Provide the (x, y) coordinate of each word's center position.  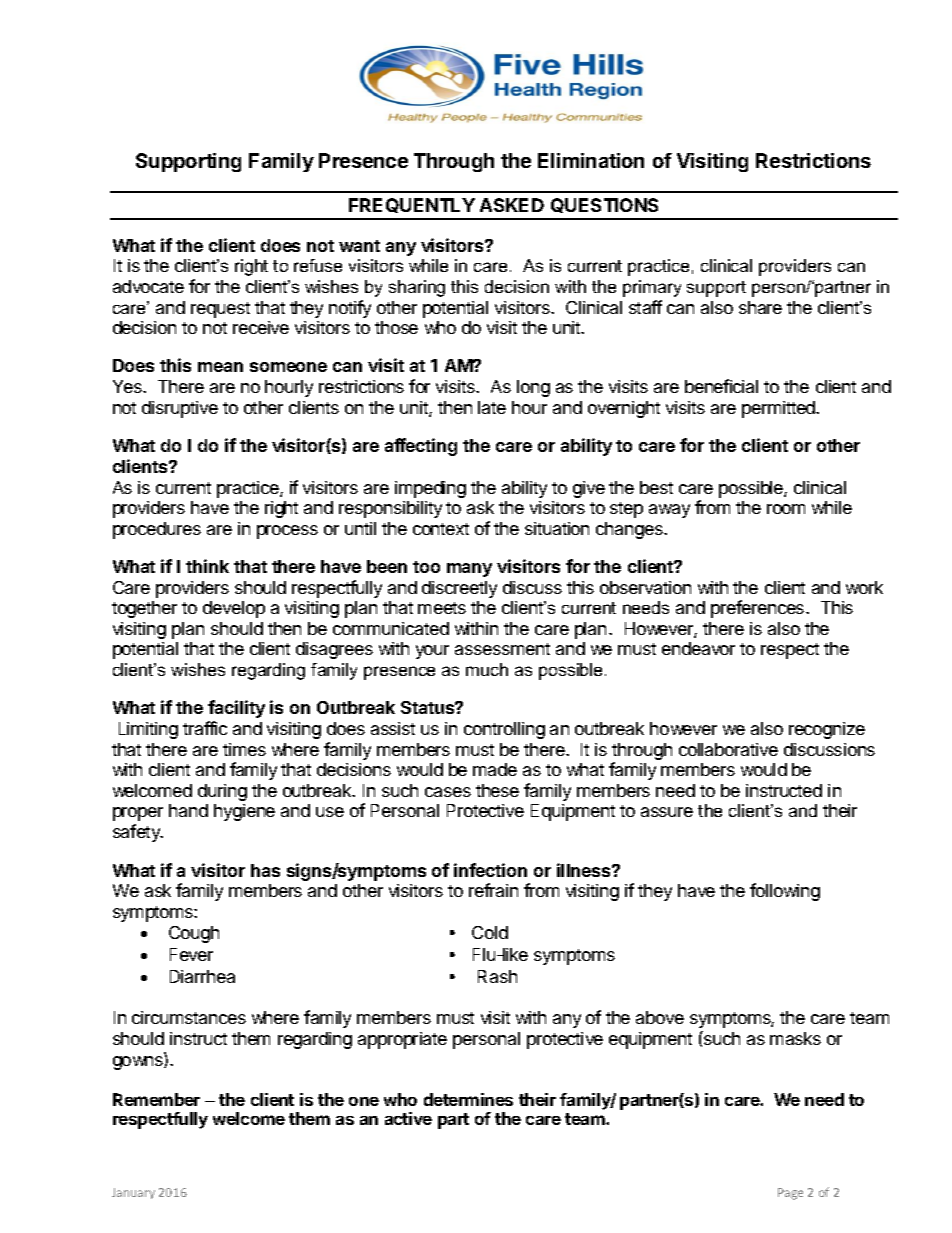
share (760, 307)
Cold (490, 932)
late (492, 407)
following (785, 892)
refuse (318, 265)
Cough (194, 934)
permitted (779, 409)
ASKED (512, 205)
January (133, 1193)
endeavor (698, 648)
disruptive (180, 409)
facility (236, 709)
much (487, 669)
